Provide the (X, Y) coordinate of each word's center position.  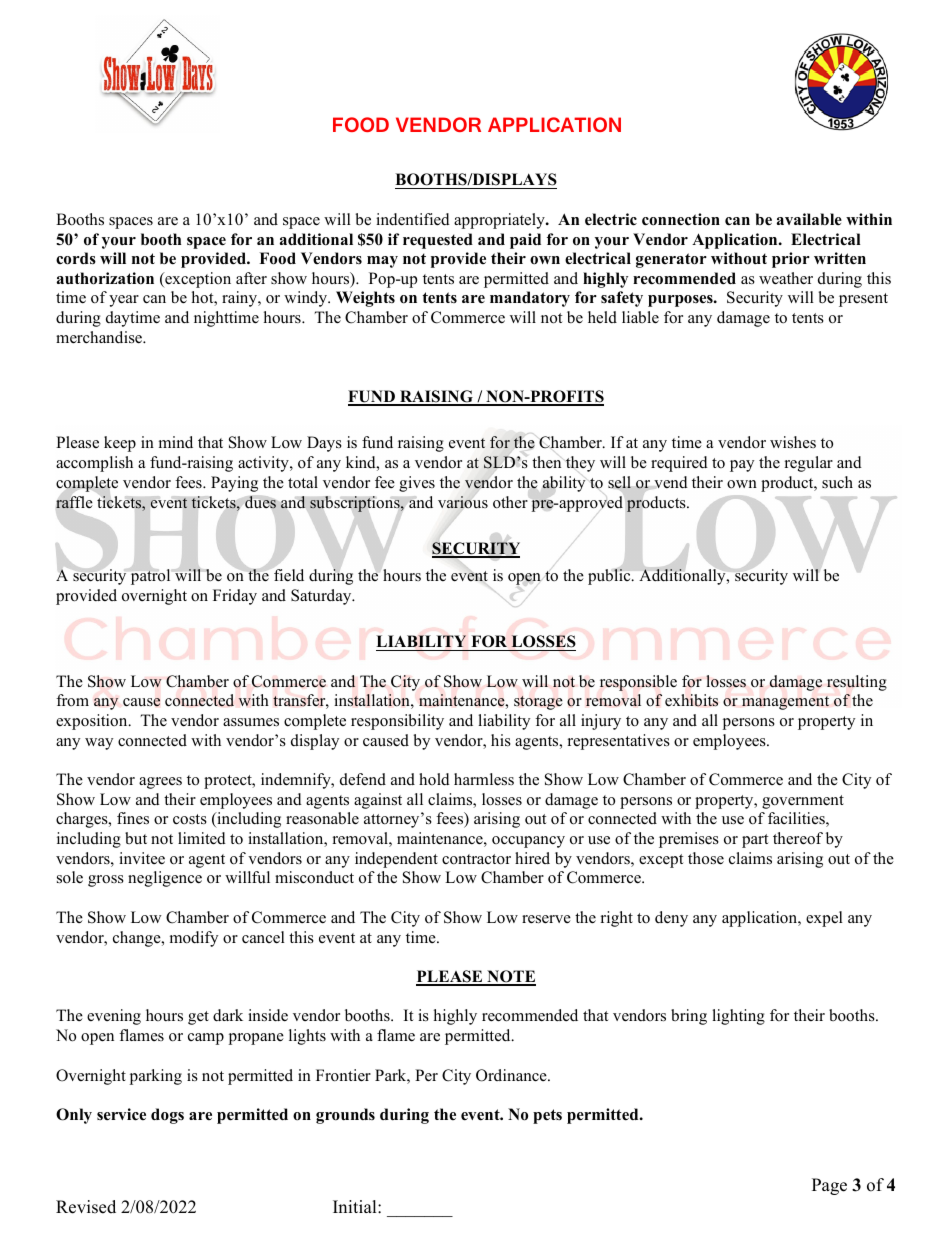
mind (176, 442)
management (785, 703)
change (138, 939)
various (463, 502)
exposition (93, 722)
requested (438, 241)
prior (791, 260)
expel (824, 919)
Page (829, 1186)
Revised (86, 1207)
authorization (105, 278)
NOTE (510, 977)
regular (809, 464)
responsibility (397, 722)
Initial (356, 1206)
